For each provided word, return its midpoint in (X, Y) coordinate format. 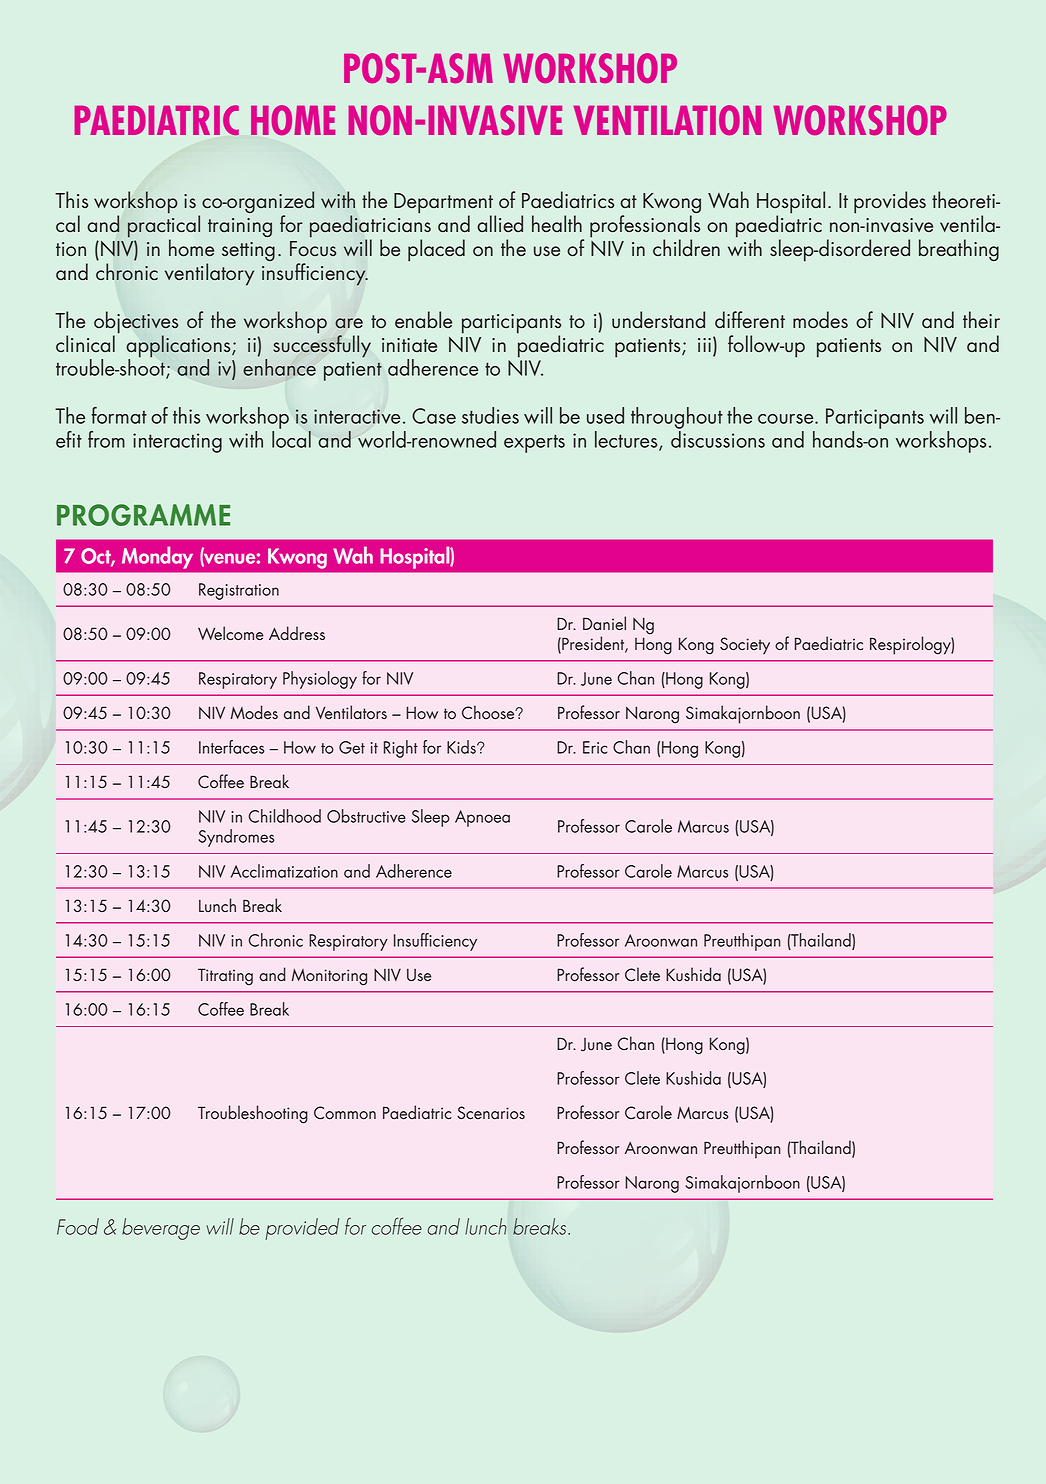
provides (890, 202)
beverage (161, 1229)
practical (164, 226)
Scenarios (491, 1113)
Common (345, 1113)
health (557, 224)
